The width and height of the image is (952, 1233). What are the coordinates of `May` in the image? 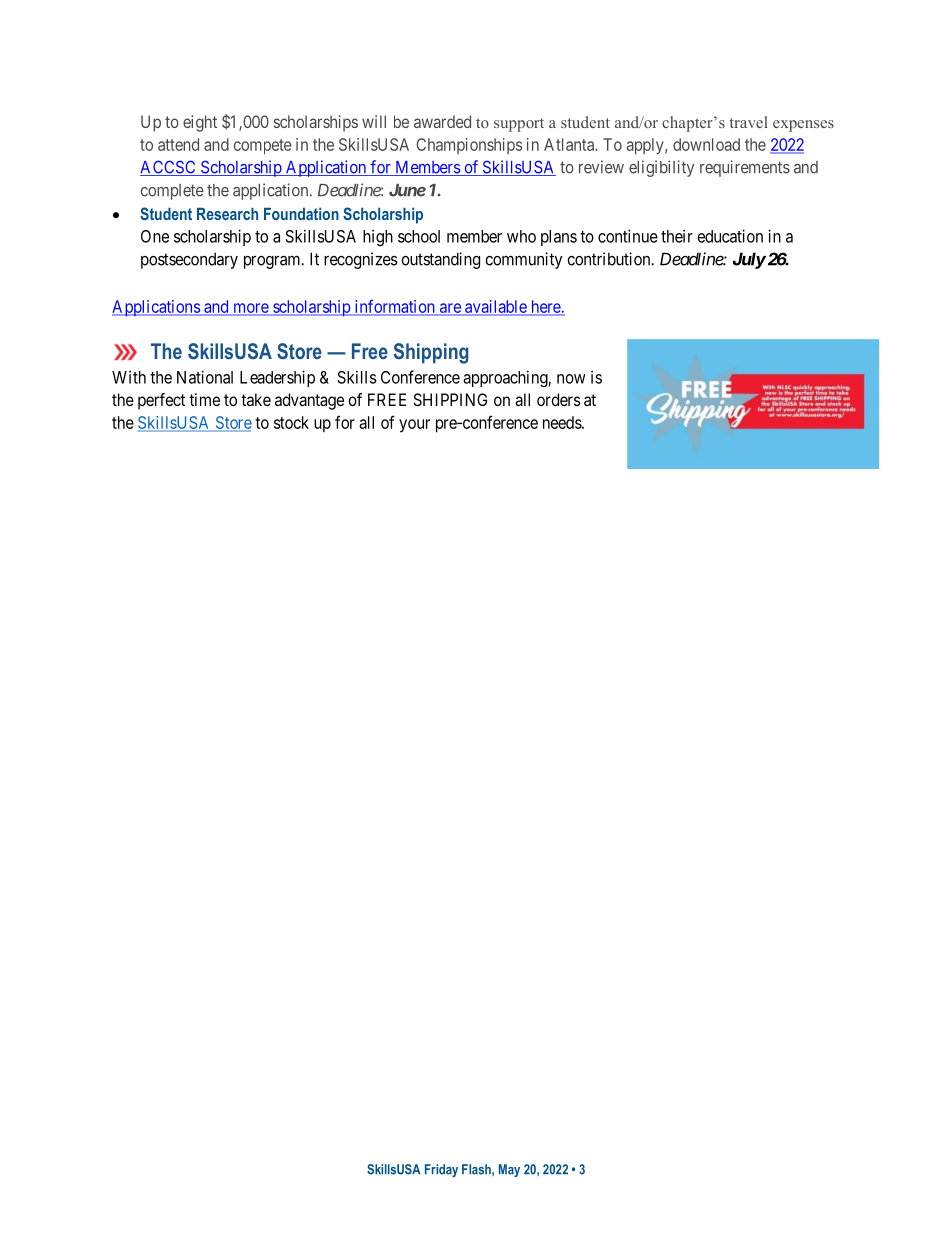 It's located at (509, 1170).
